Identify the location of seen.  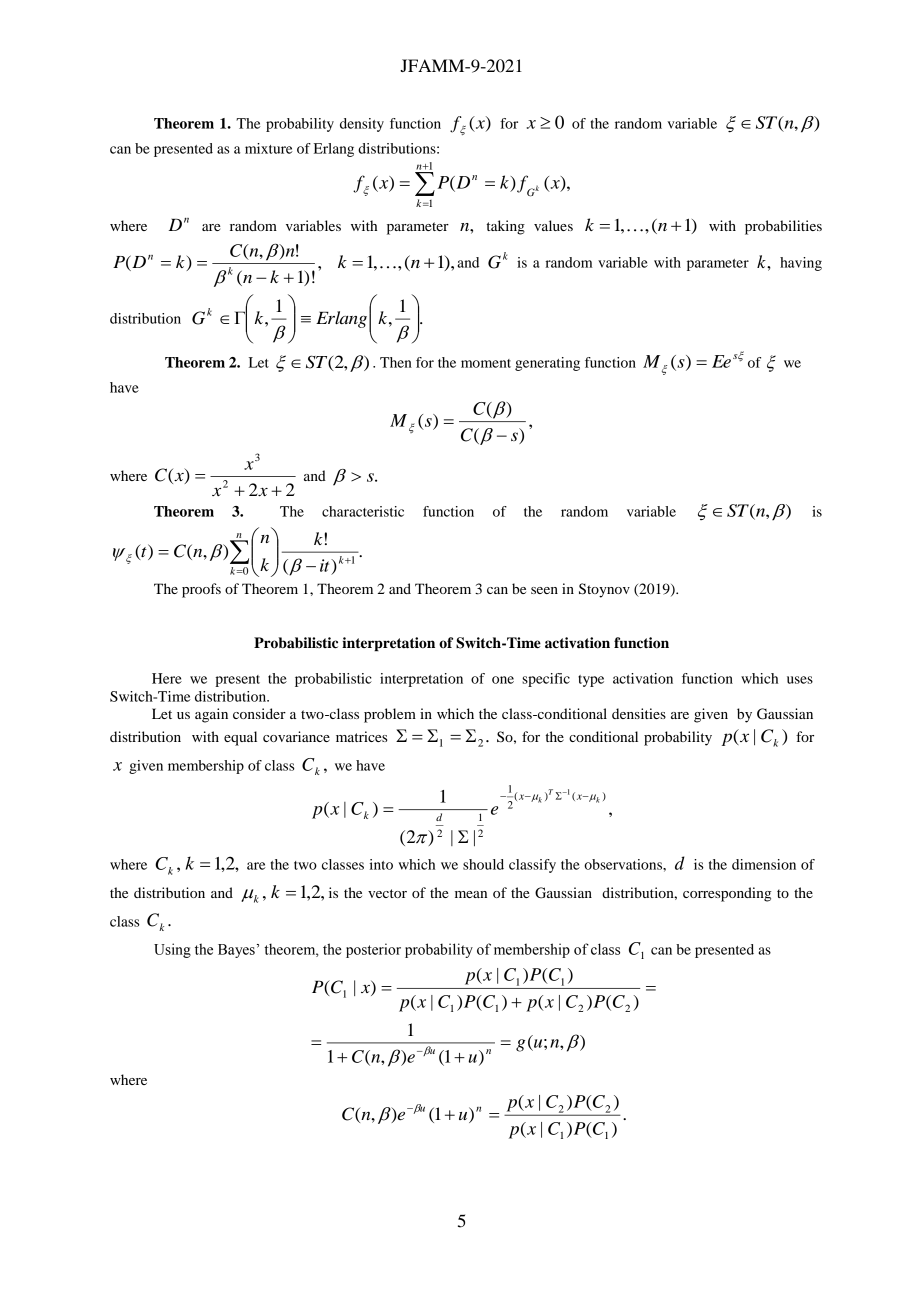
(544, 590).
